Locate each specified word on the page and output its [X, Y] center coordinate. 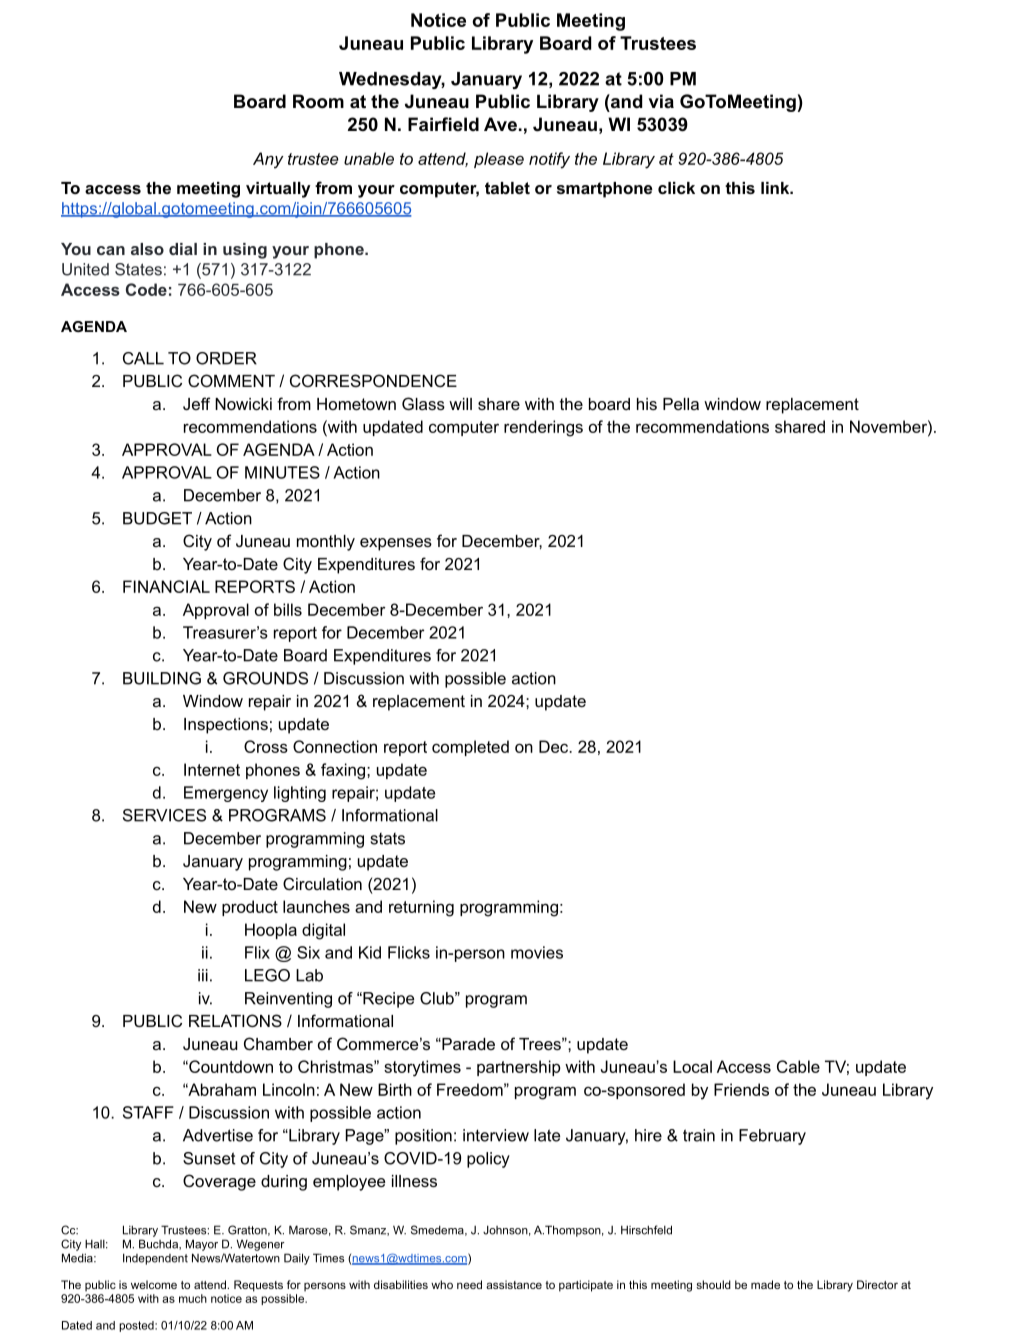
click [676, 188]
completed [470, 748]
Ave [500, 124]
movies [537, 952]
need [469, 1284]
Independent [155, 1259]
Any [268, 160]
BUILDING [162, 678]
